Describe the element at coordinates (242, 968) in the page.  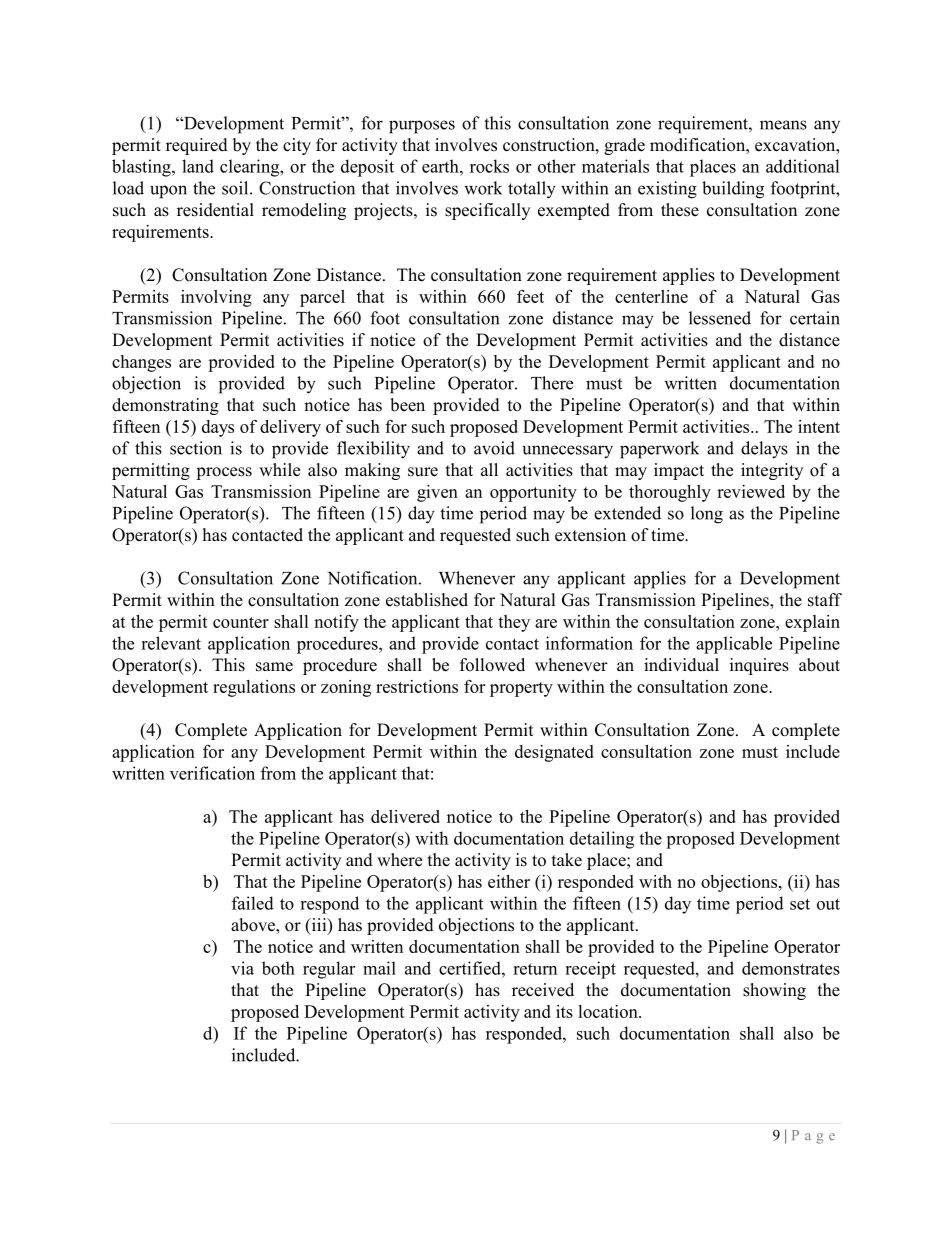
I see `via` at that location.
